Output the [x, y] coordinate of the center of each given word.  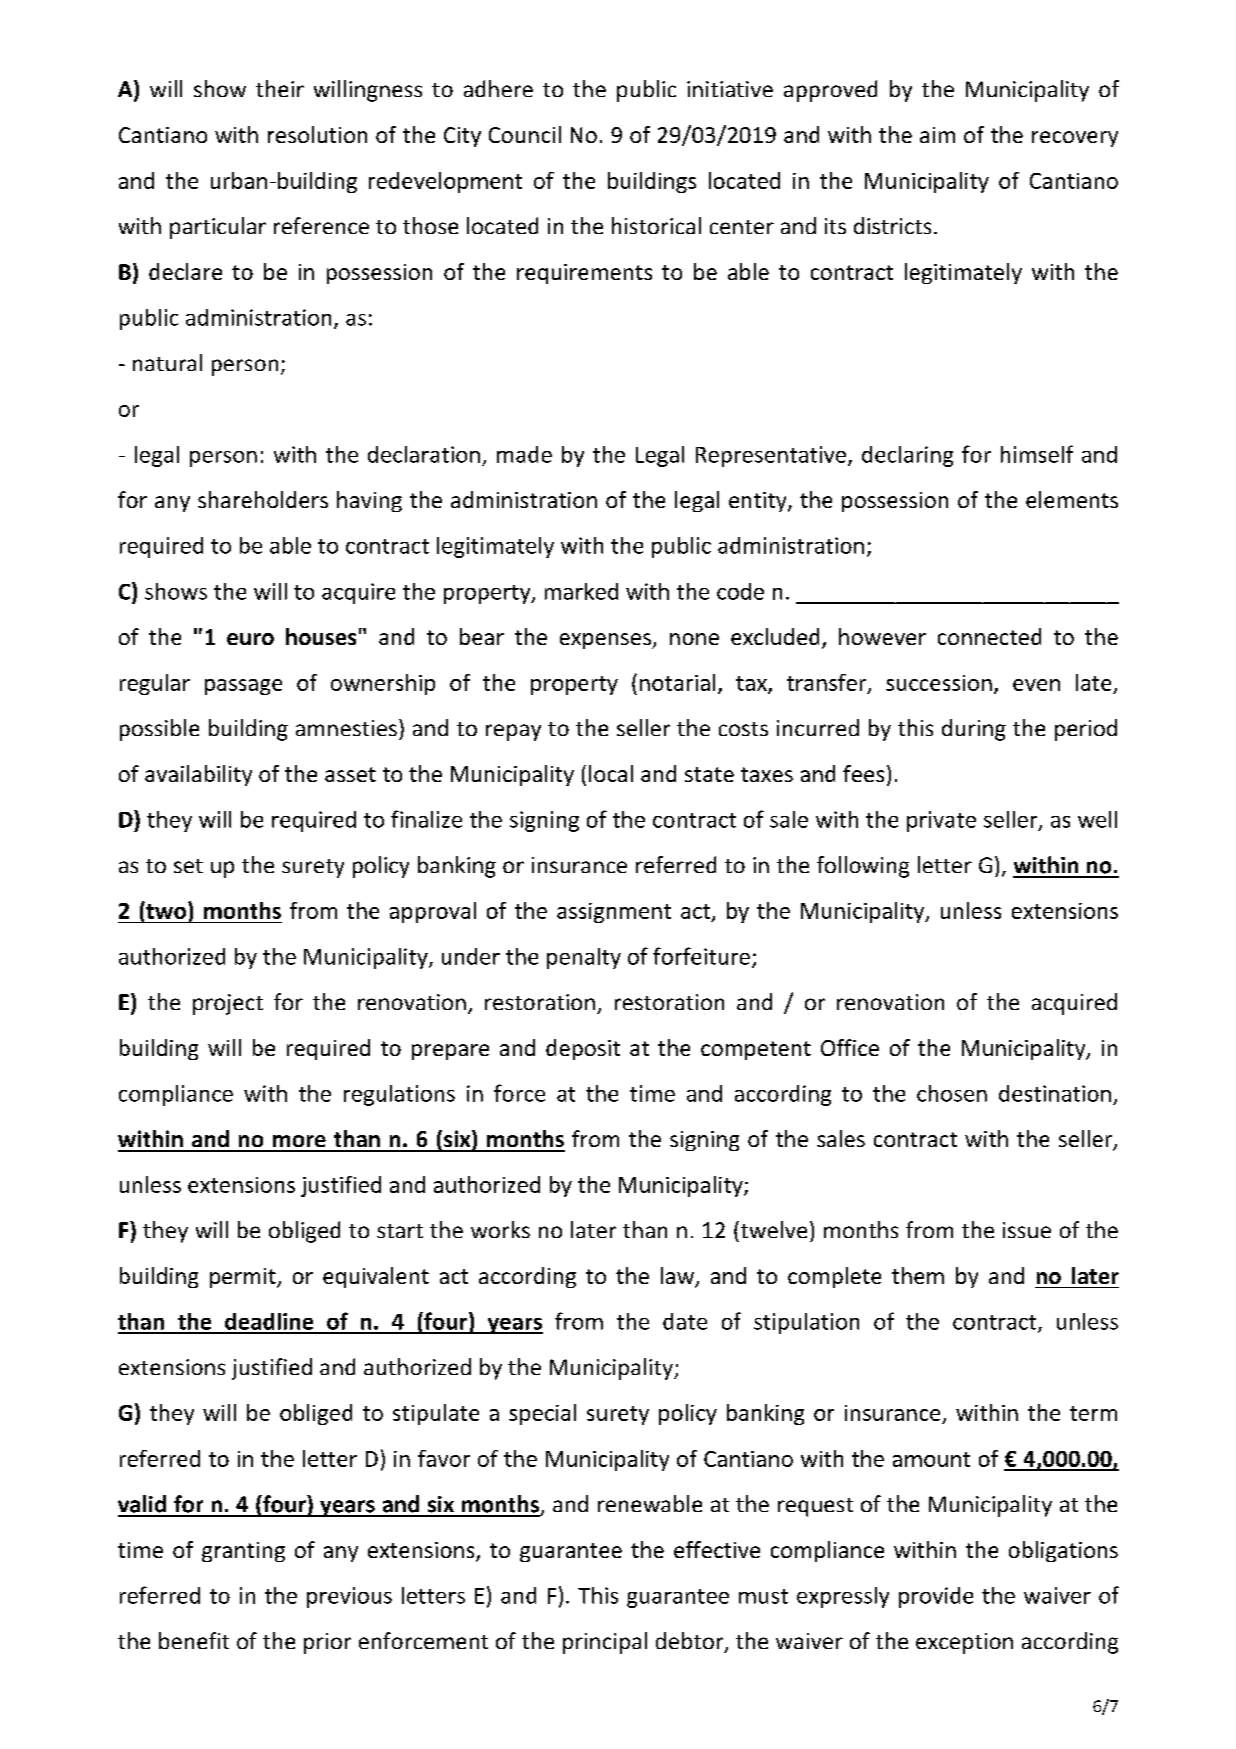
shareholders [263, 499]
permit [244, 1278]
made [524, 454]
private [941, 821]
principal [605, 1643]
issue [1027, 1230]
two [165, 910]
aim [937, 135]
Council [525, 134]
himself [1037, 454]
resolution [317, 134]
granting [243, 1552]
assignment [614, 913]
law [678, 1277]
